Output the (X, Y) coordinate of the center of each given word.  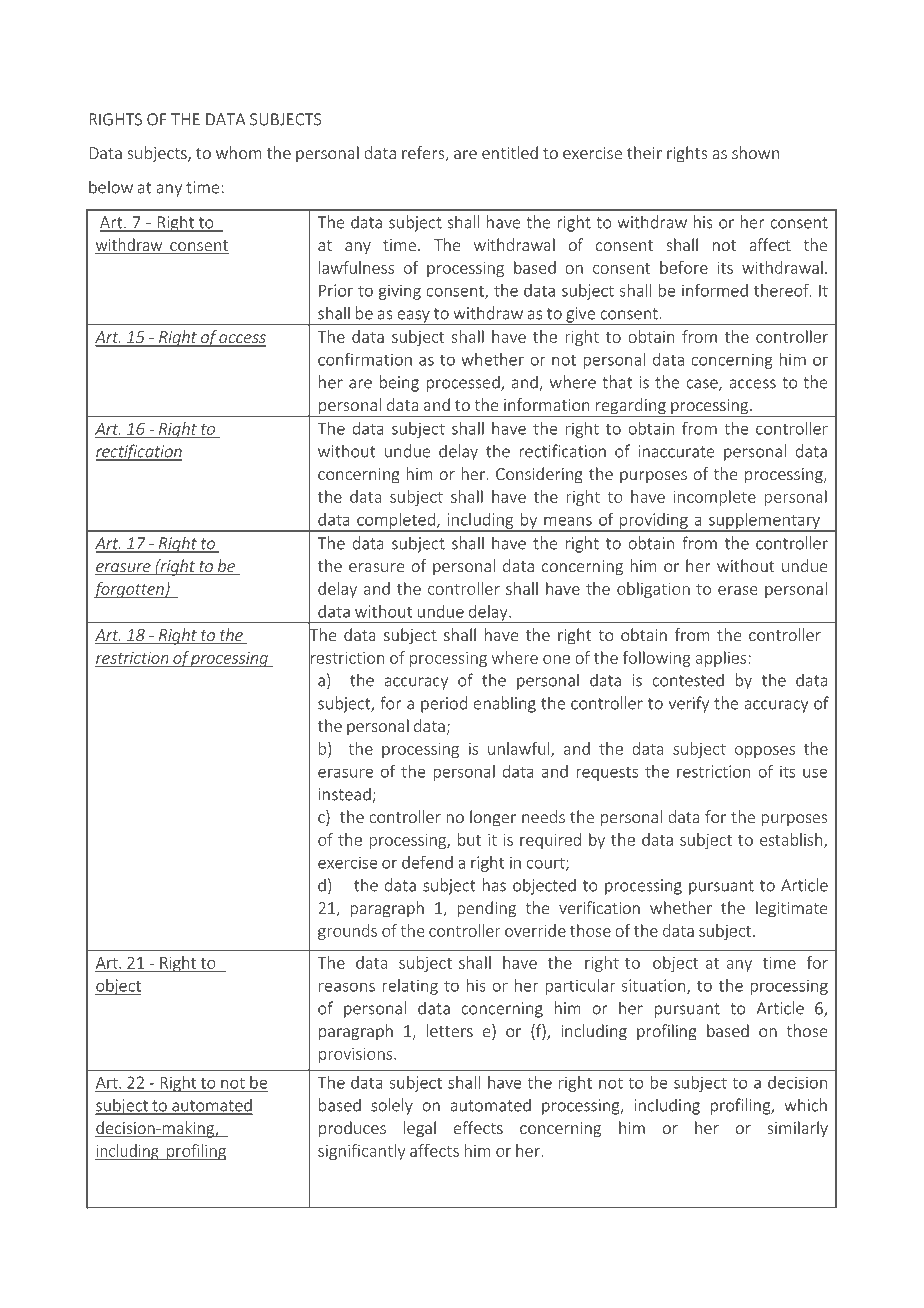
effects (478, 1127)
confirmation (365, 359)
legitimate (791, 909)
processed (464, 383)
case (703, 385)
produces (352, 1129)
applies (720, 659)
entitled (510, 152)
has (494, 885)
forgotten (129, 590)
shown (755, 152)
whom (239, 152)
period (444, 704)
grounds (347, 932)
